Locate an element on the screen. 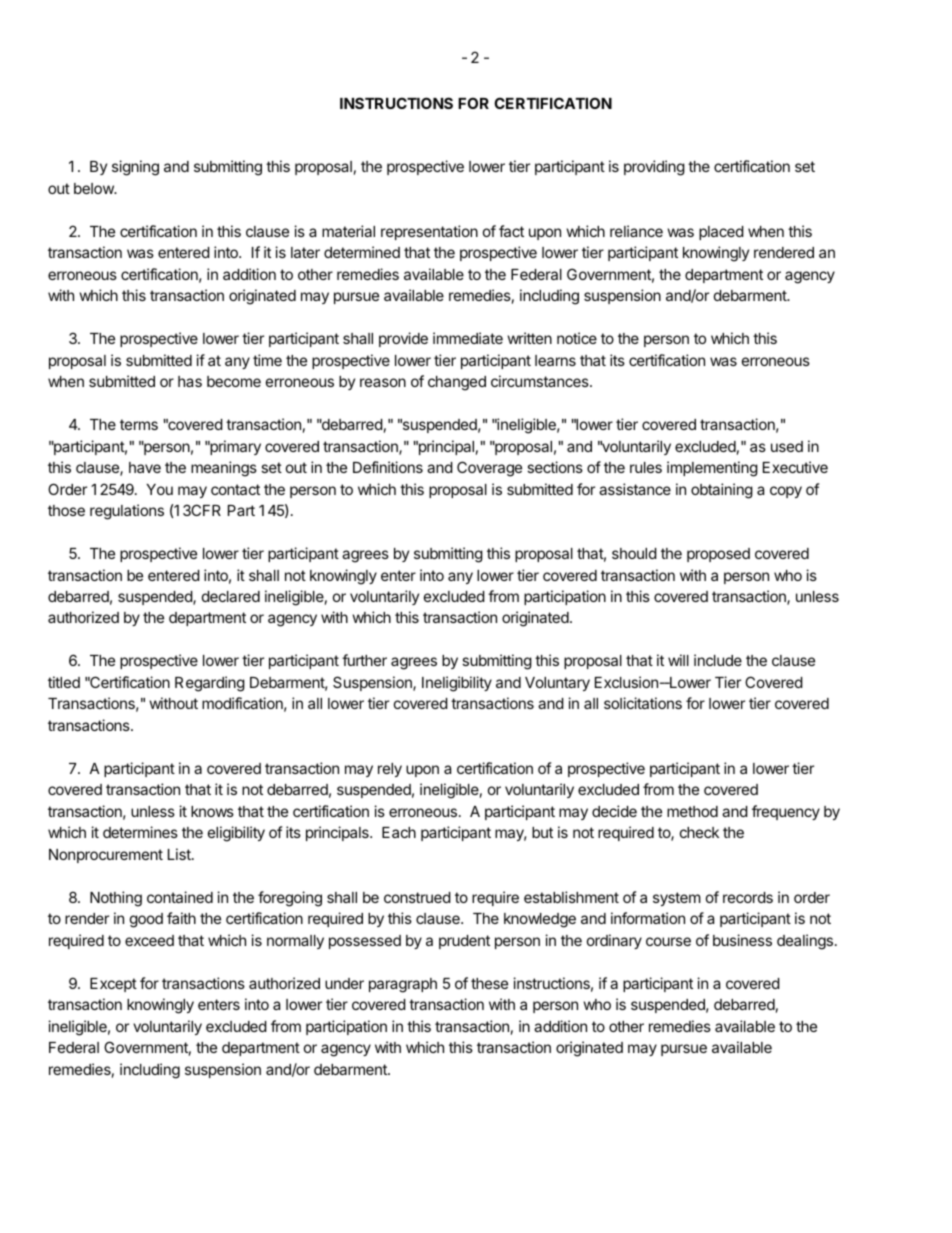  declared is located at coordinates (231, 596).
